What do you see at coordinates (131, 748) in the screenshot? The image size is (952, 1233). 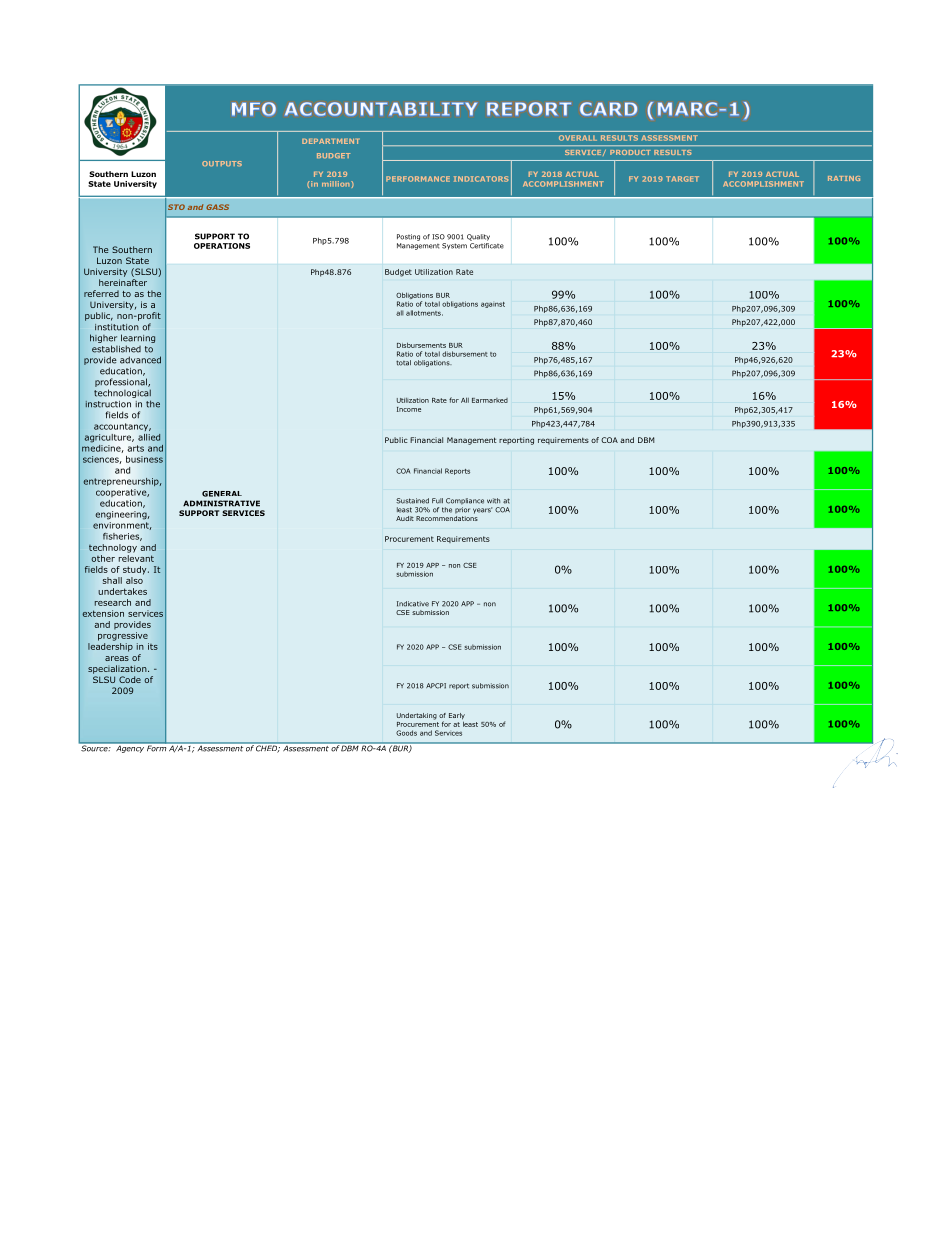 I see `Agency` at bounding box center [131, 748].
